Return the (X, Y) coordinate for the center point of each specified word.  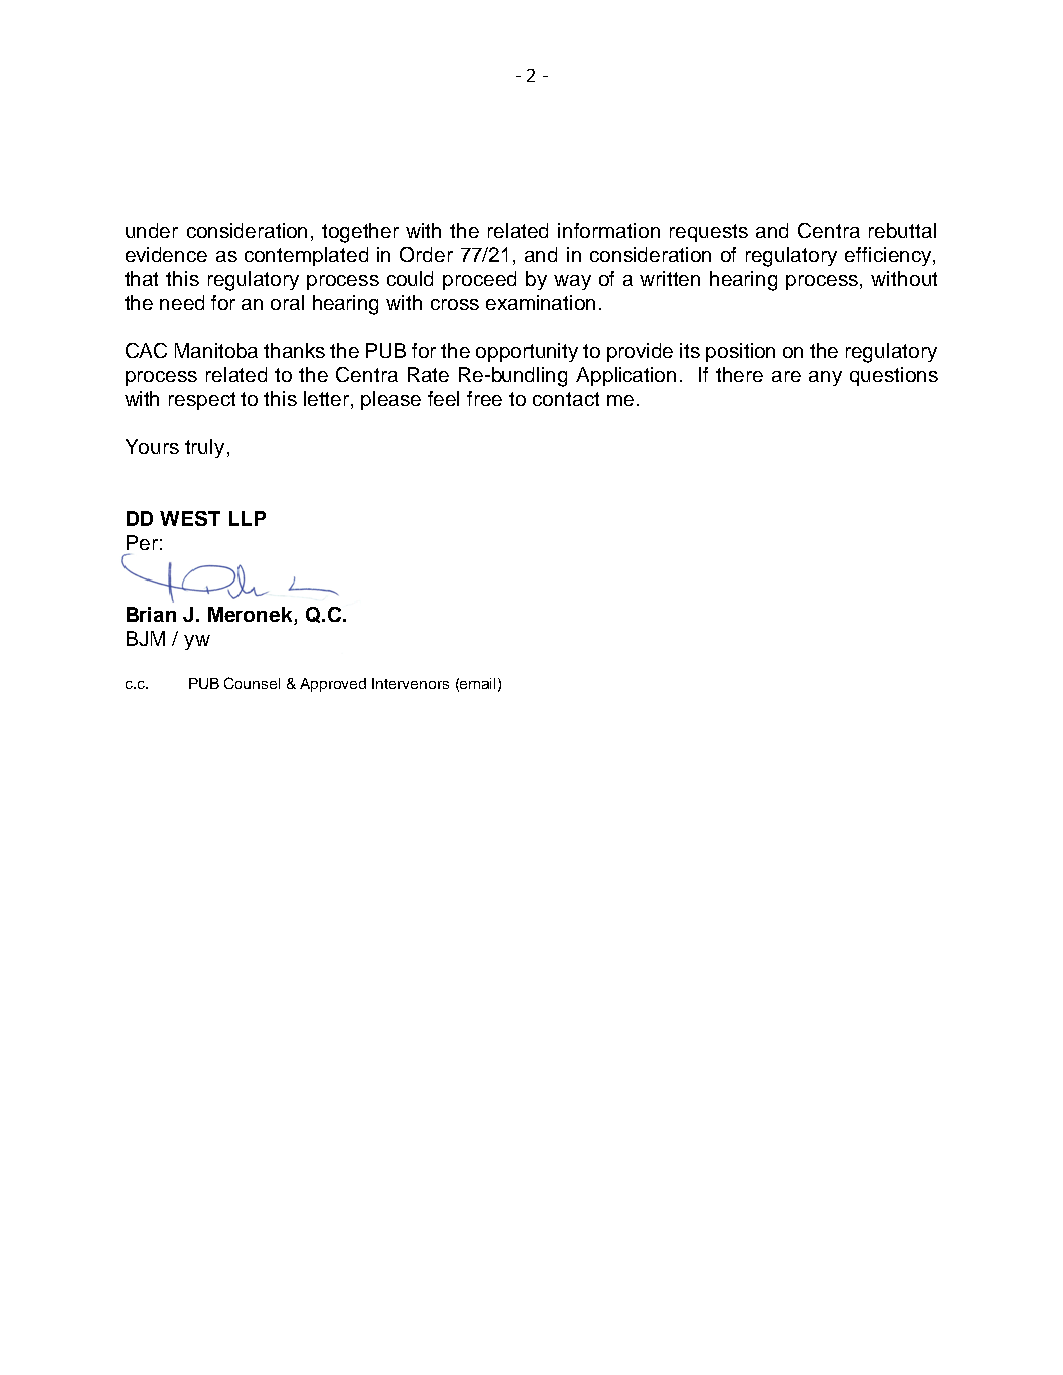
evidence (166, 254)
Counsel (252, 683)
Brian (151, 614)
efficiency (889, 256)
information (609, 230)
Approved (333, 685)
